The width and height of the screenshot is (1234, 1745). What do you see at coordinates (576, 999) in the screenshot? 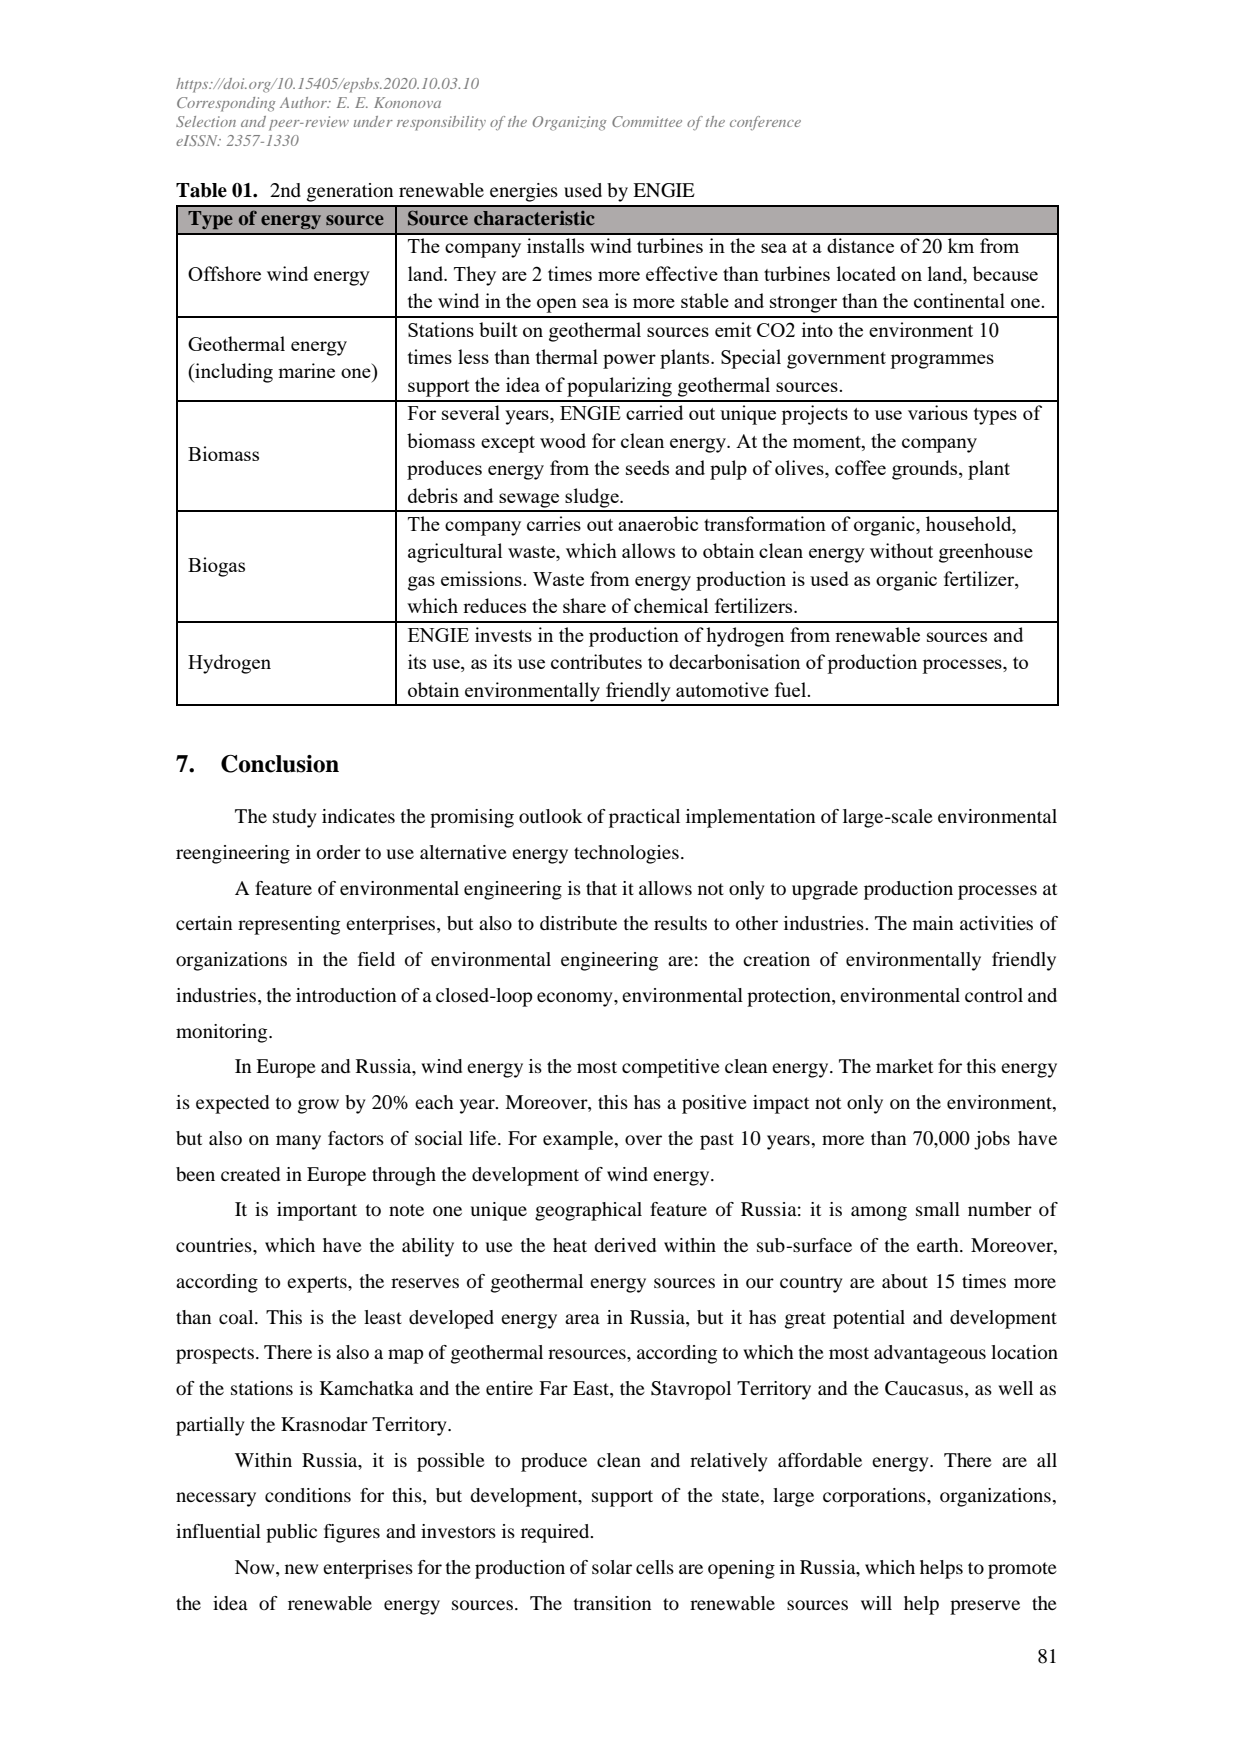
I see `economy` at bounding box center [576, 999].
